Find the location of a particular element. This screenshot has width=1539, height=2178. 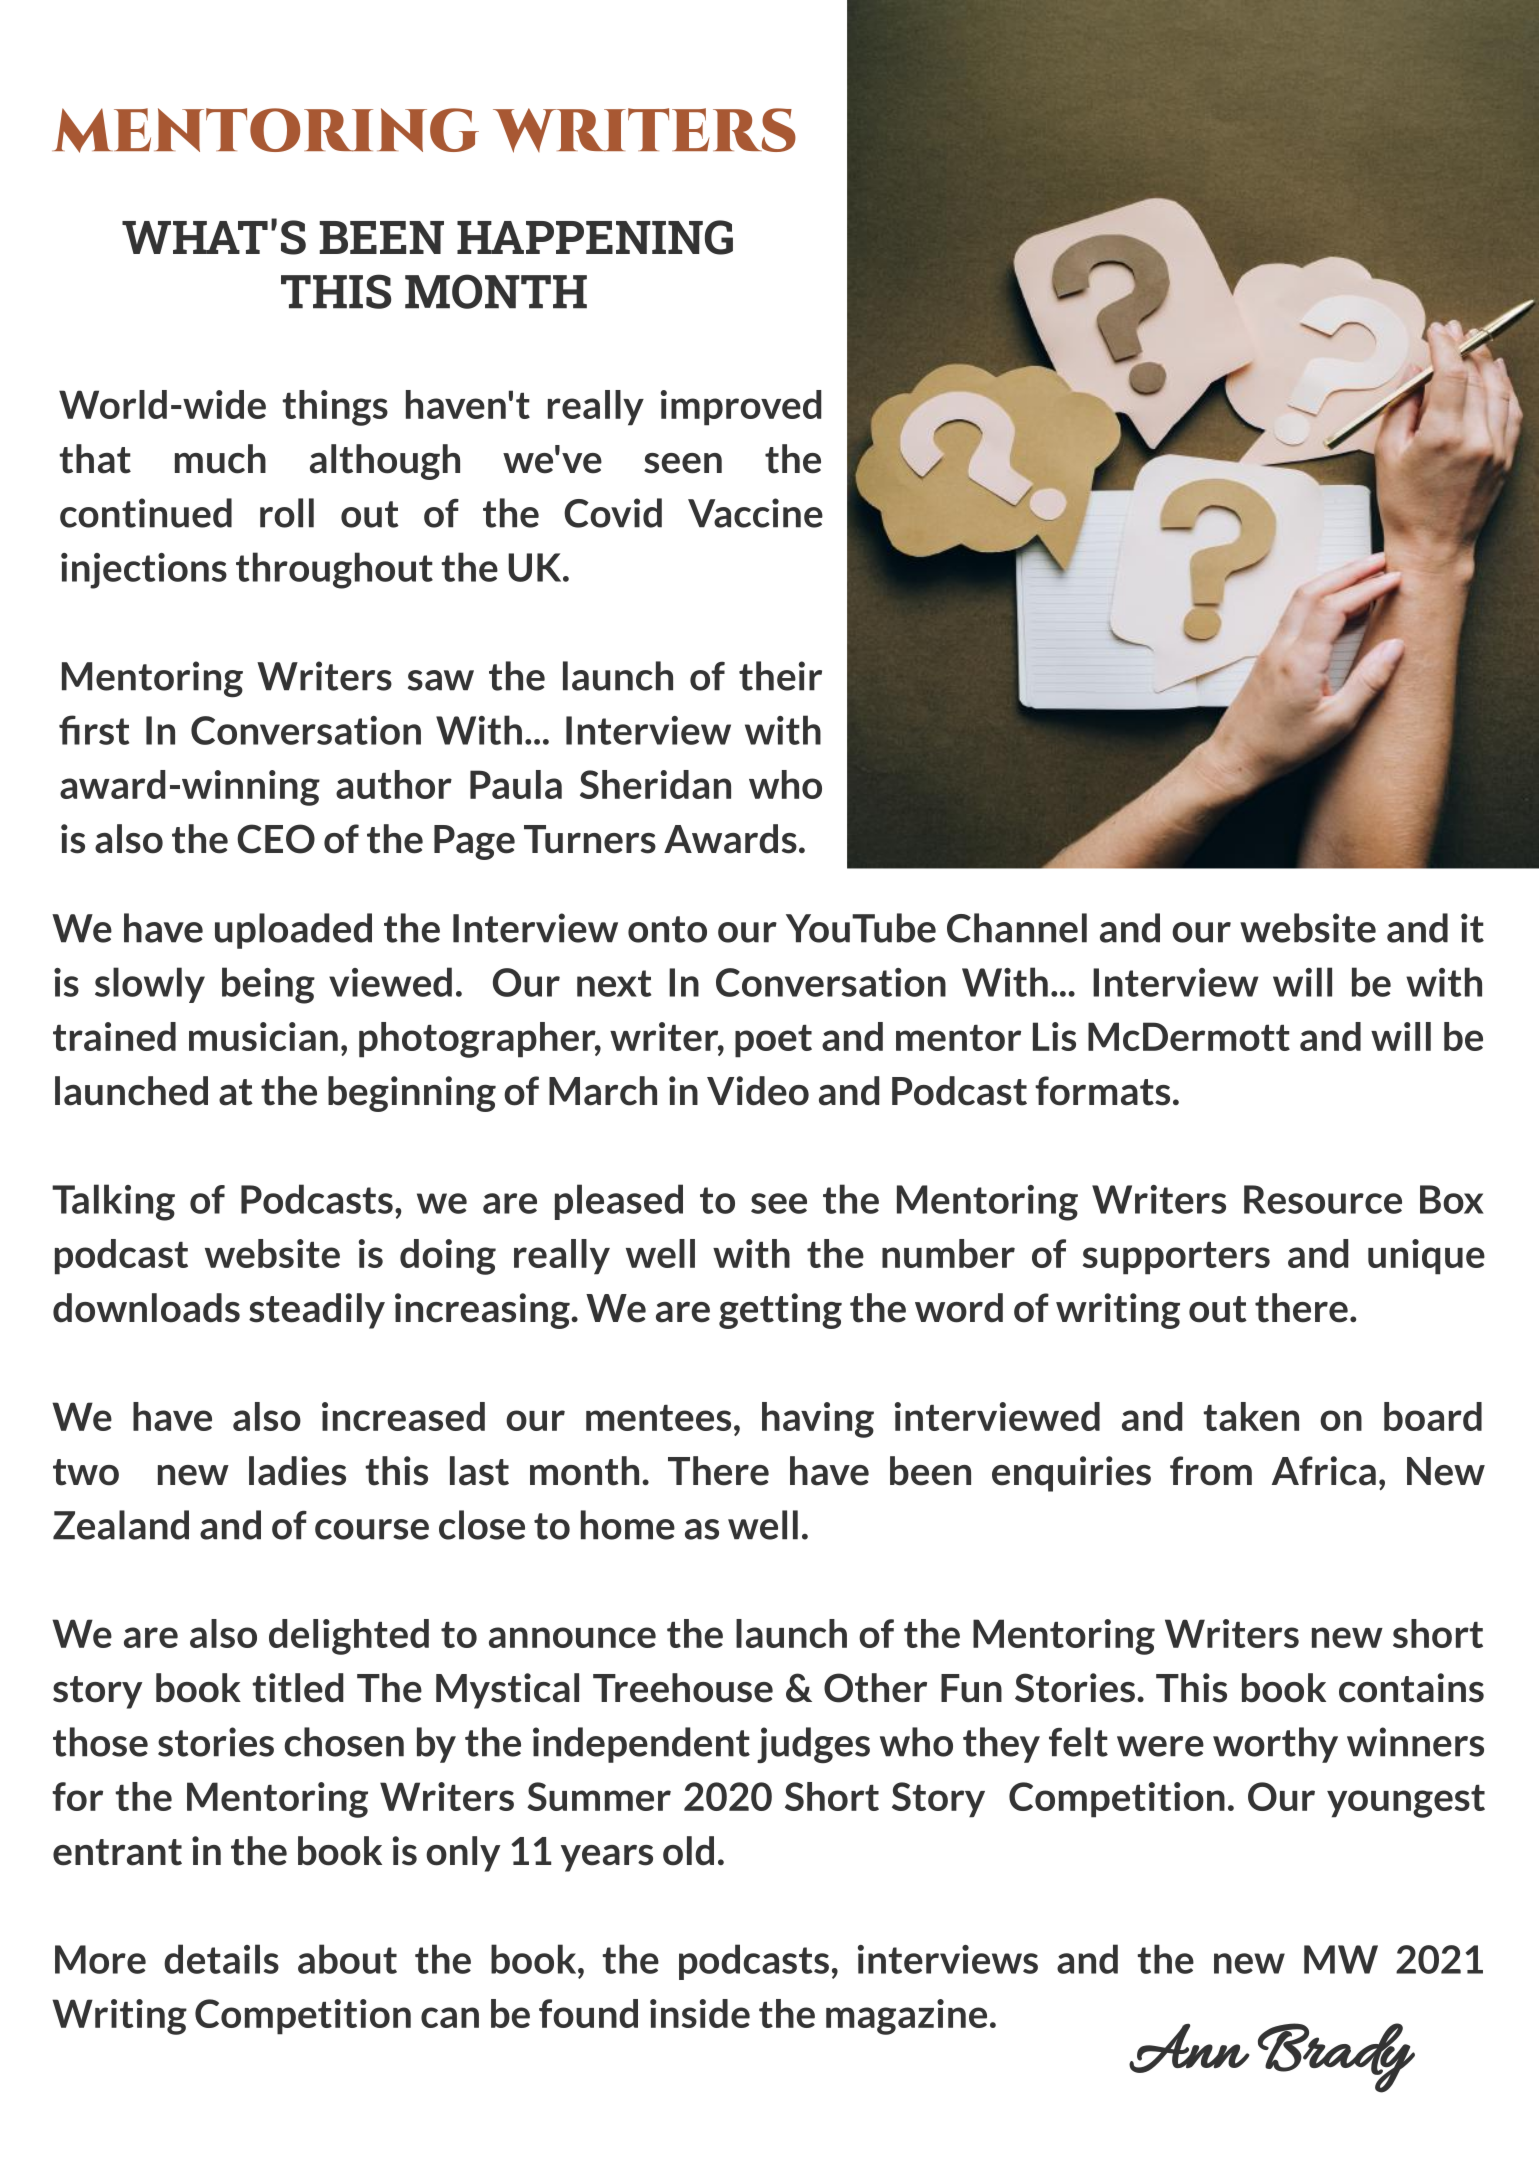

CEO is located at coordinates (276, 839).
